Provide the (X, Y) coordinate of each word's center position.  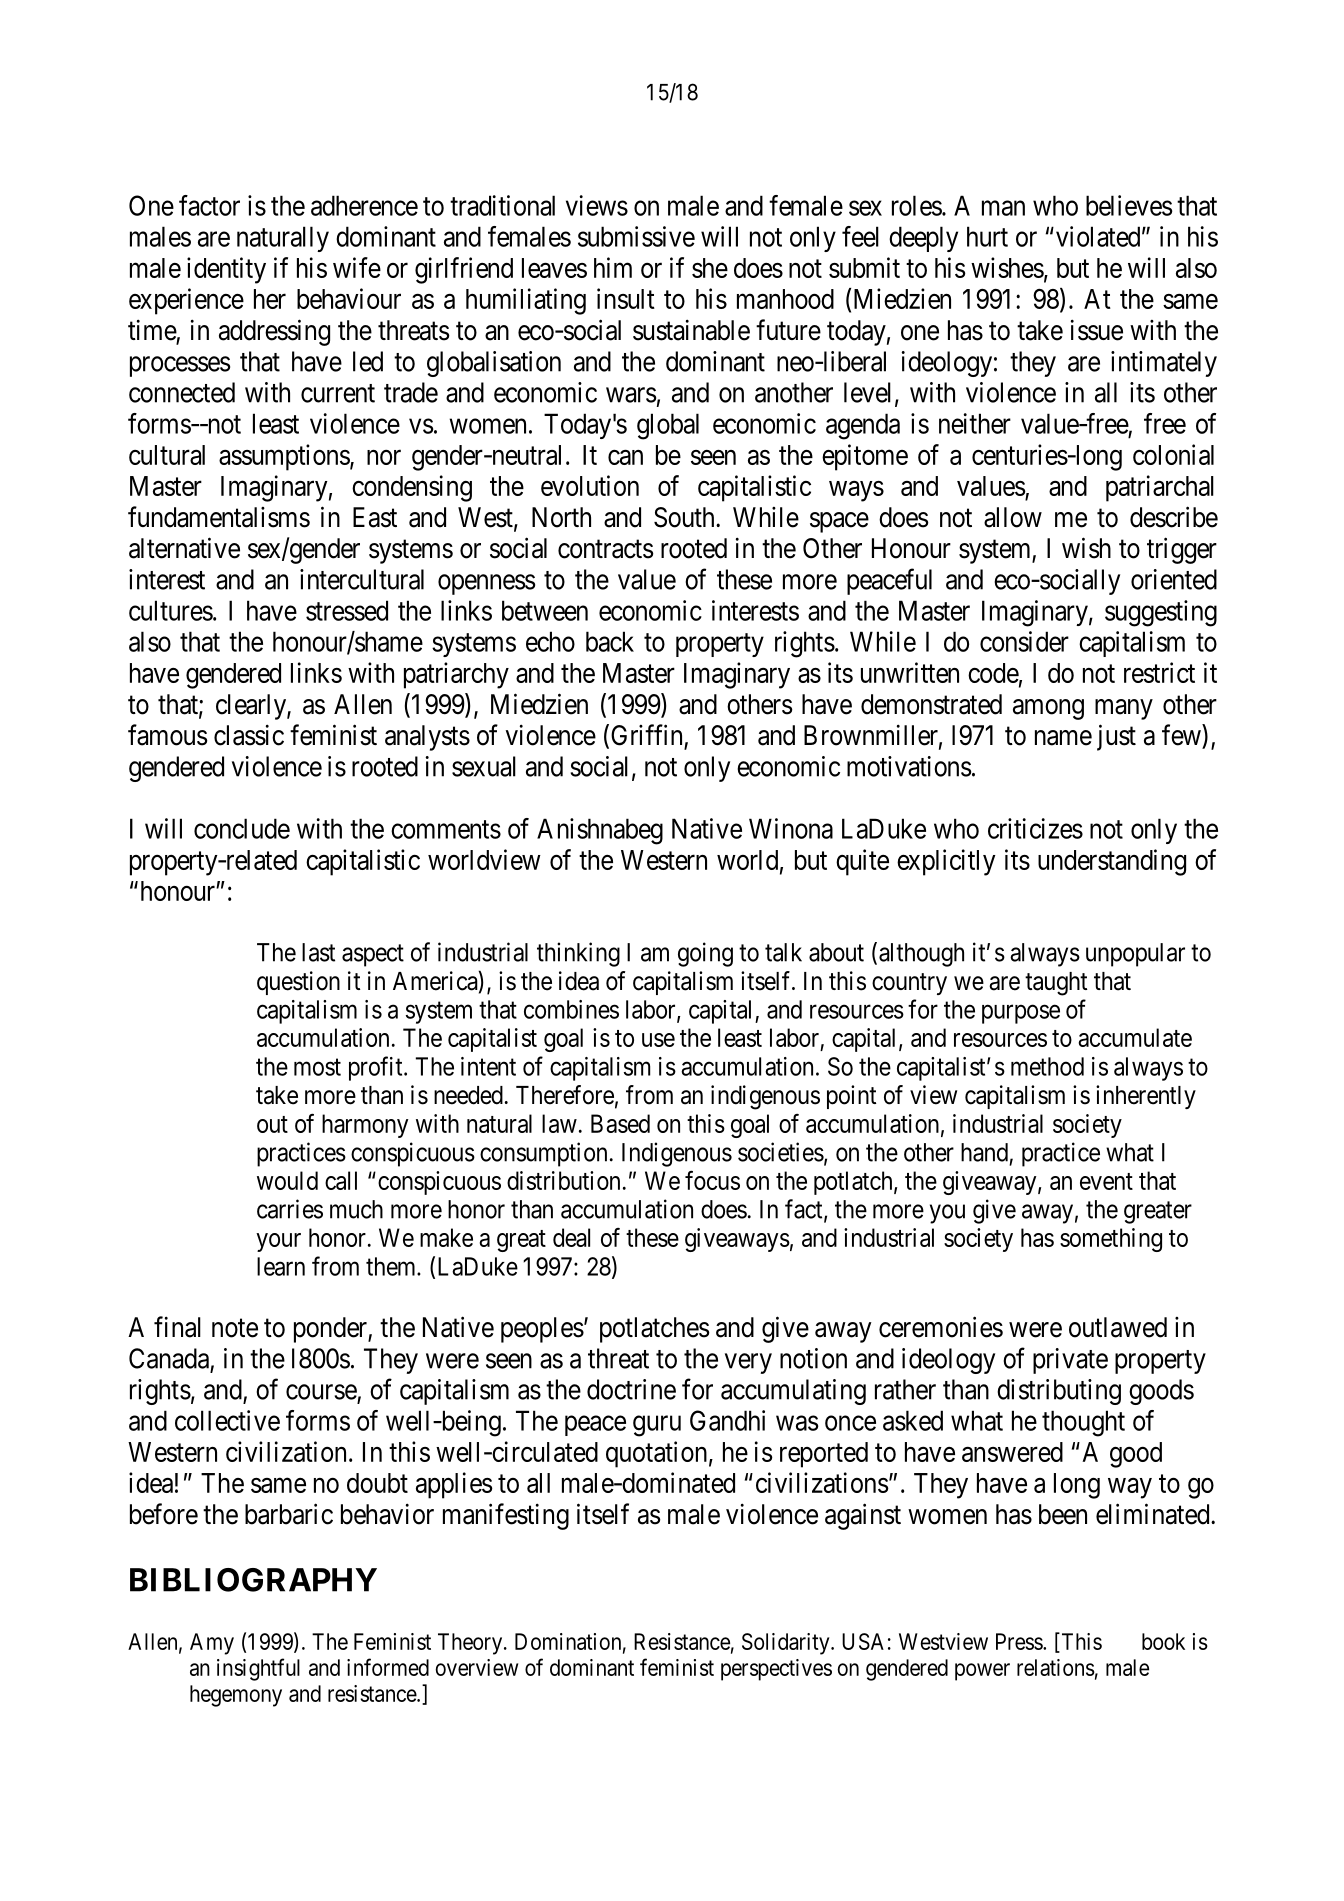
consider (1024, 641)
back (610, 641)
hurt (987, 236)
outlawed (1118, 1327)
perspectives (776, 1670)
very (748, 1363)
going (705, 954)
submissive (636, 236)
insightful (258, 1669)
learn (281, 1266)
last (318, 952)
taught (1056, 984)
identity (226, 270)
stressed (347, 610)
